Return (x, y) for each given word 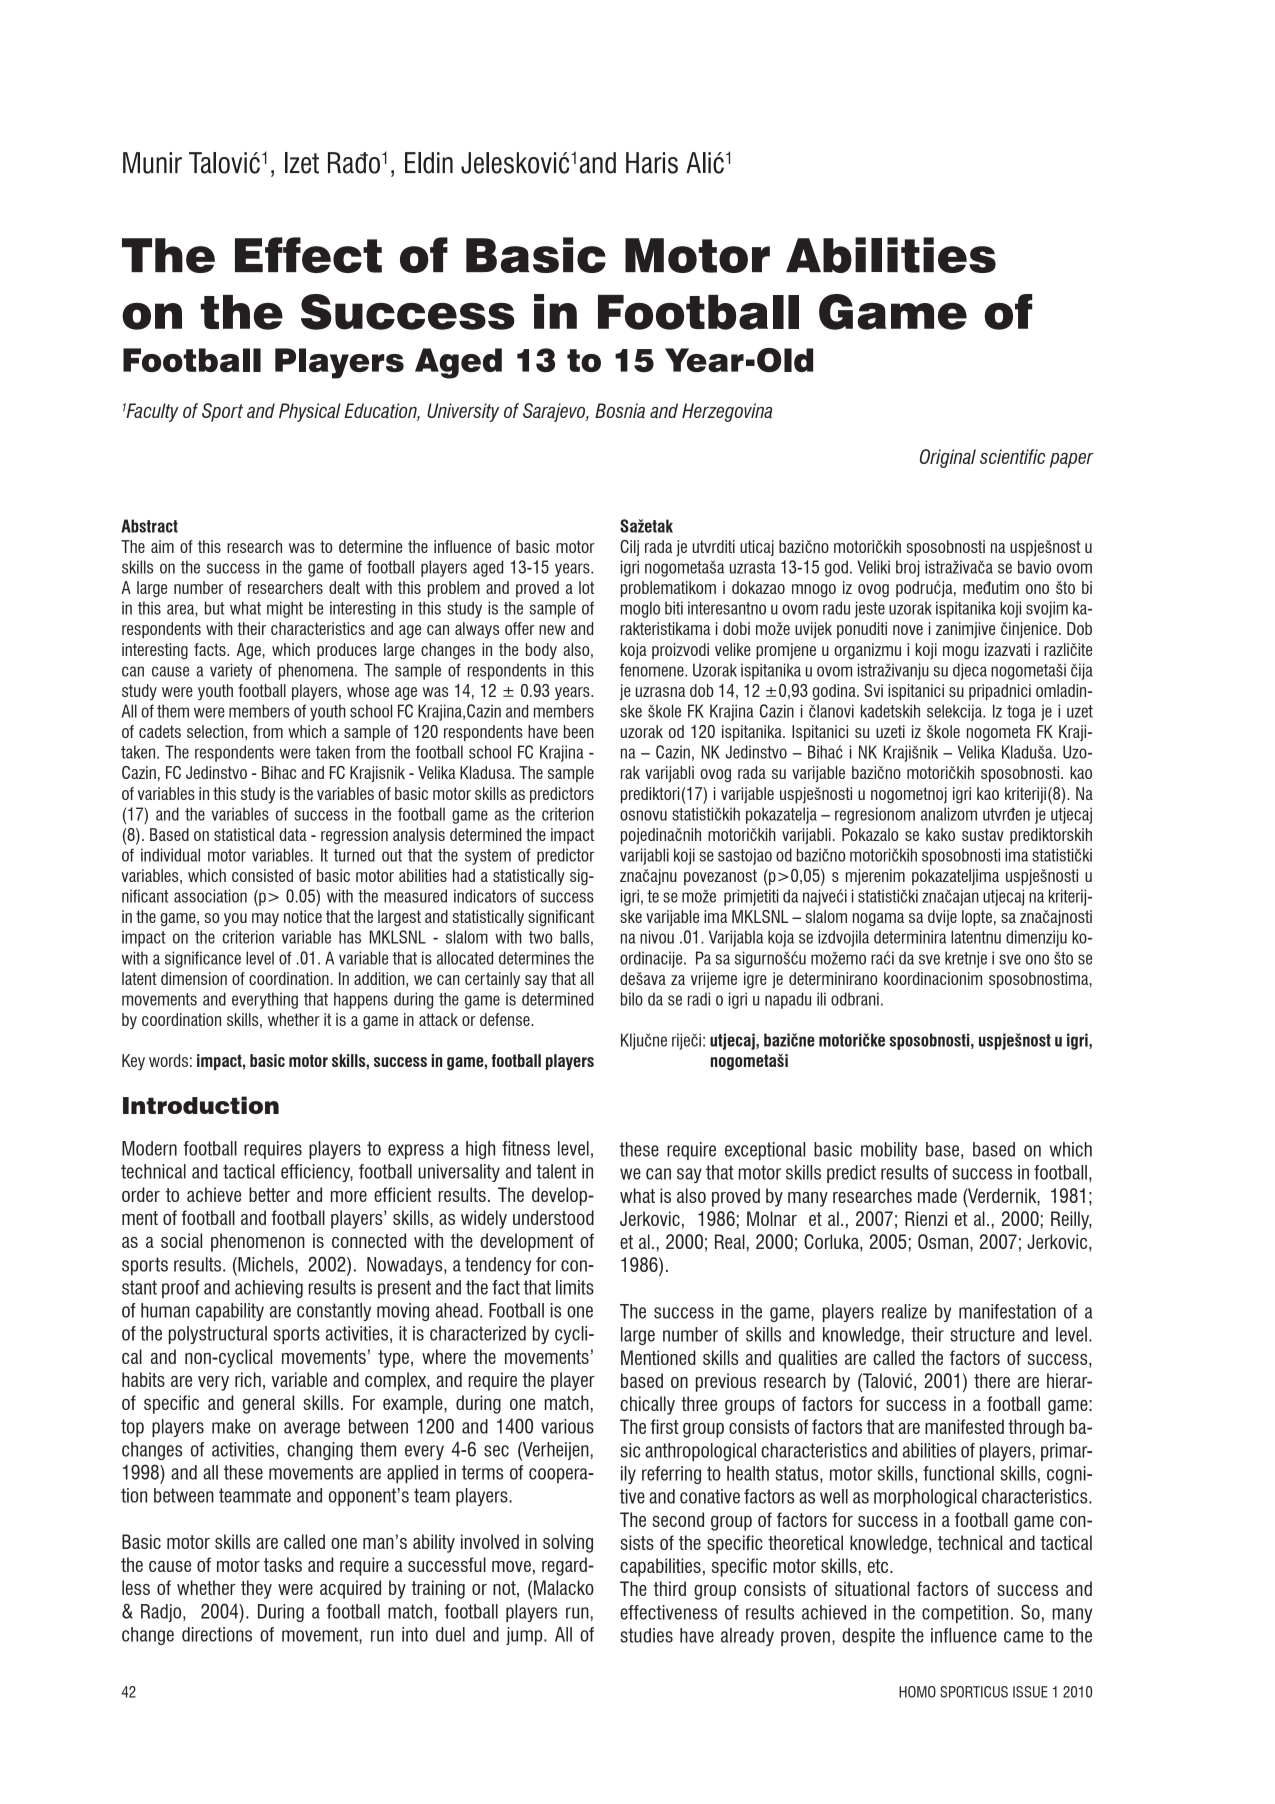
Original (948, 458)
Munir (152, 163)
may (265, 919)
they (256, 1589)
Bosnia (620, 411)
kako (940, 834)
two (540, 937)
